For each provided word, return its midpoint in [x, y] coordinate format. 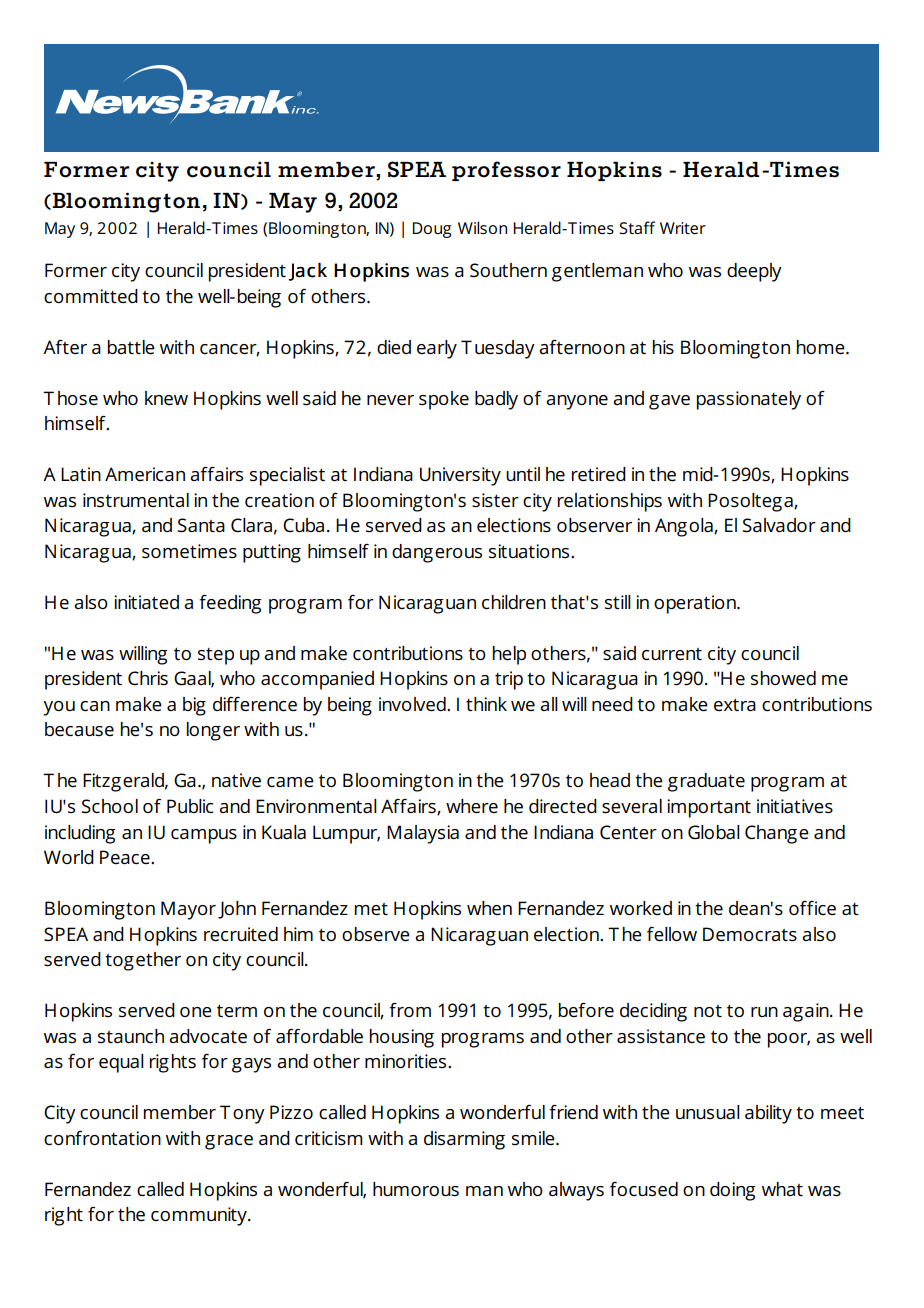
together [143, 961]
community [200, 1216]
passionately [749, 400]
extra [735, 705]
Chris [148, 678]
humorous [416, 1189]
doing [732, 1191]
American [145, 474]
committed [91, 296]
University [460, 476]
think [486, 704]
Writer [683, 228]
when [489, 908]
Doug [432, 230]
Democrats [750, 934]
